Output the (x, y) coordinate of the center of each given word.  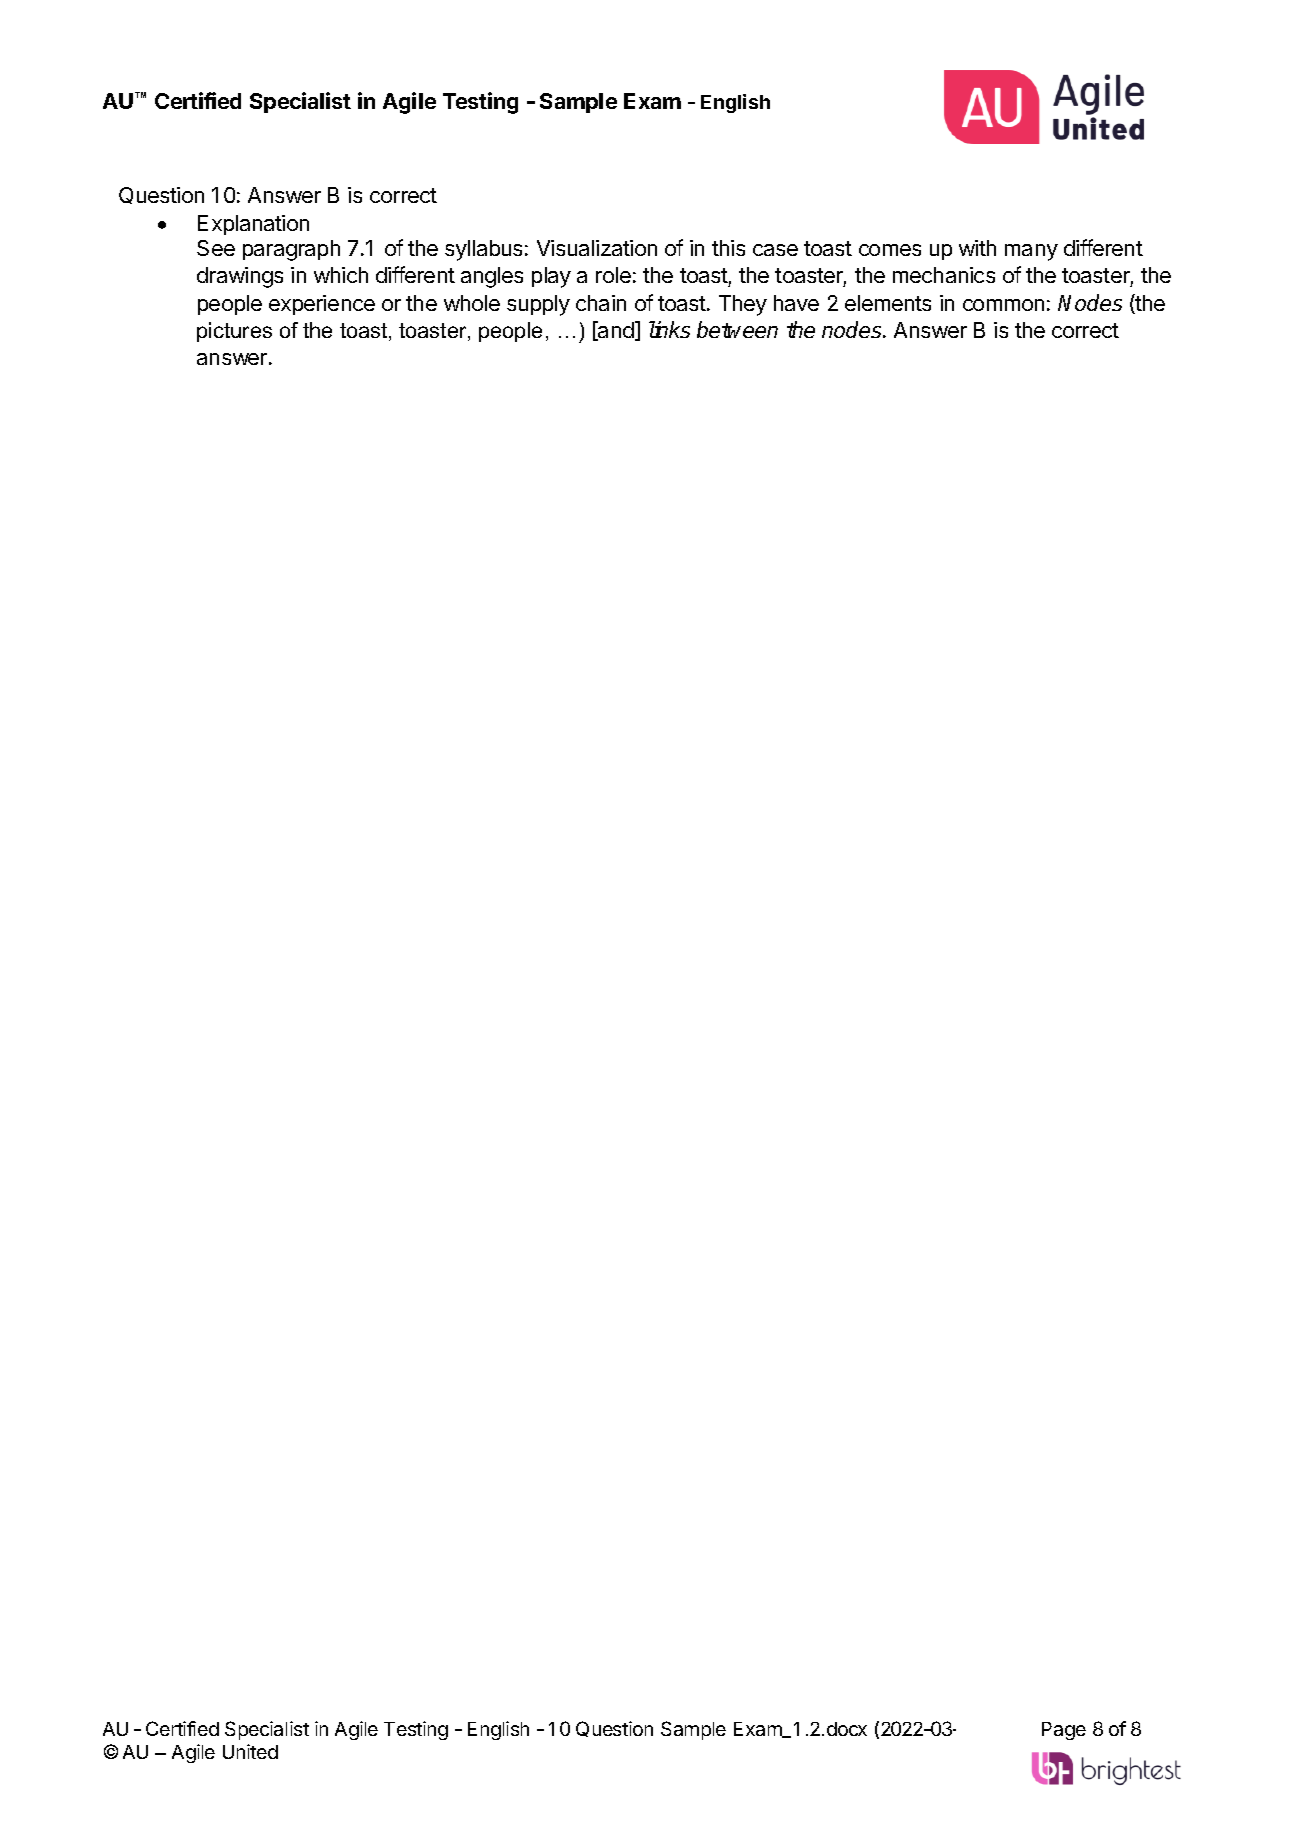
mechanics (944, 275)
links (669, 329)
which (341, 275)
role (613, 275)
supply (538, 305)
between (737, 329)
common (1003, 305)
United (250, 1751)
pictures (234, 332)
